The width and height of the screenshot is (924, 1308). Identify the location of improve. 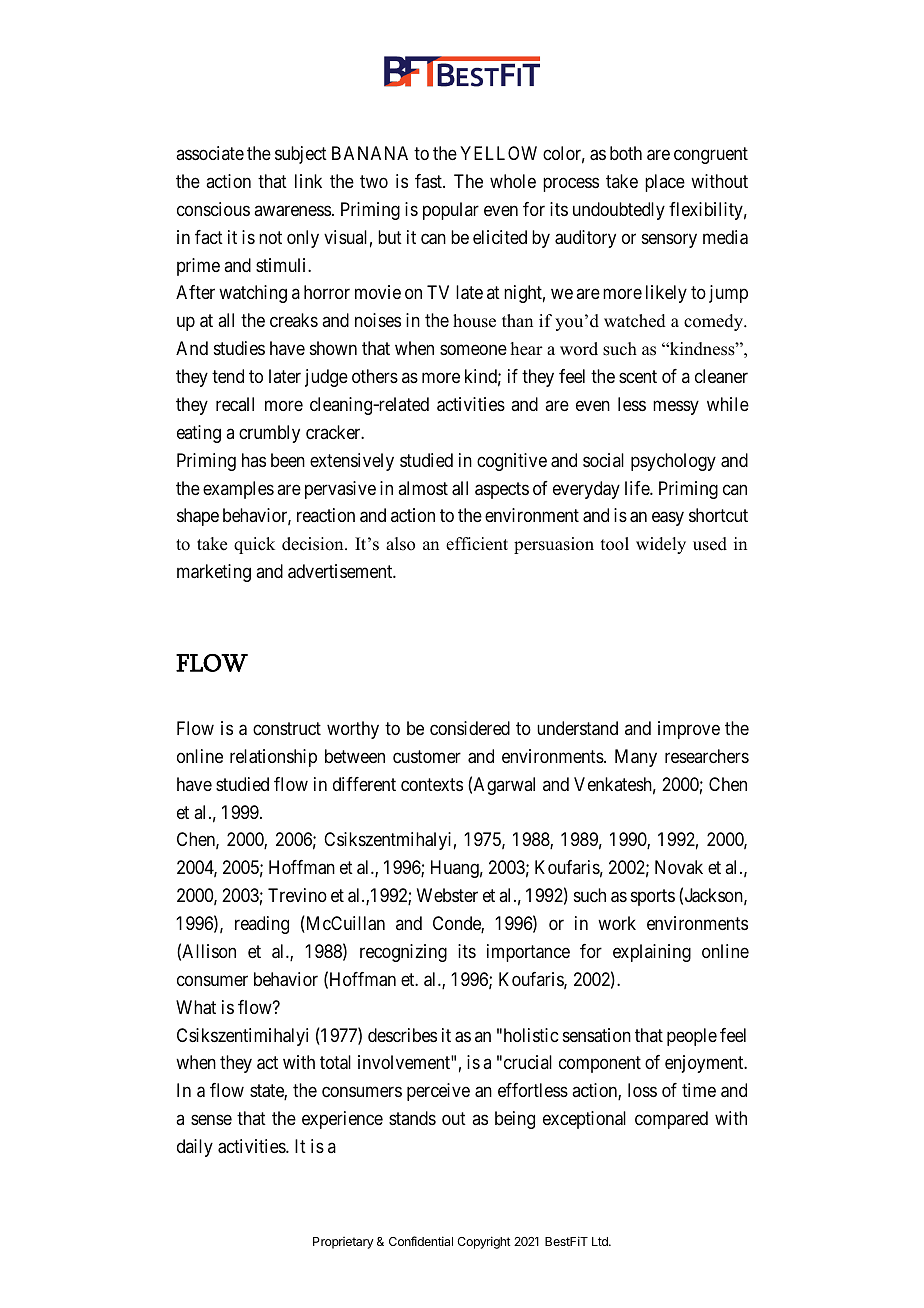
(689, 730).
